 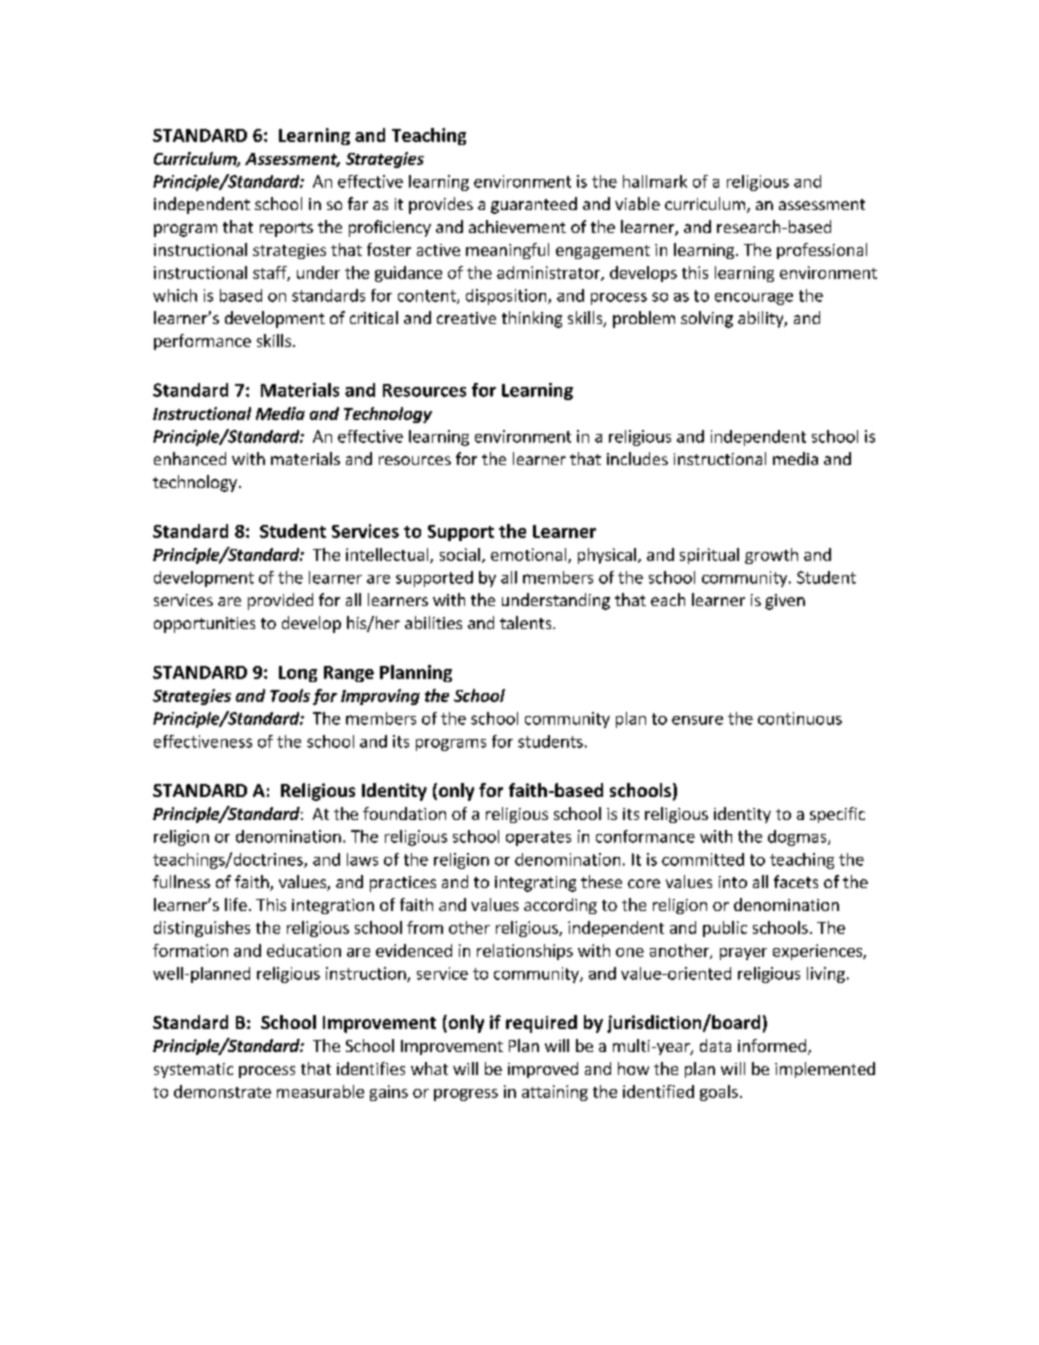 What do you see at coordinates (798, 838) in the image?
I see `dogmas` at bounding box center [798, 838].
